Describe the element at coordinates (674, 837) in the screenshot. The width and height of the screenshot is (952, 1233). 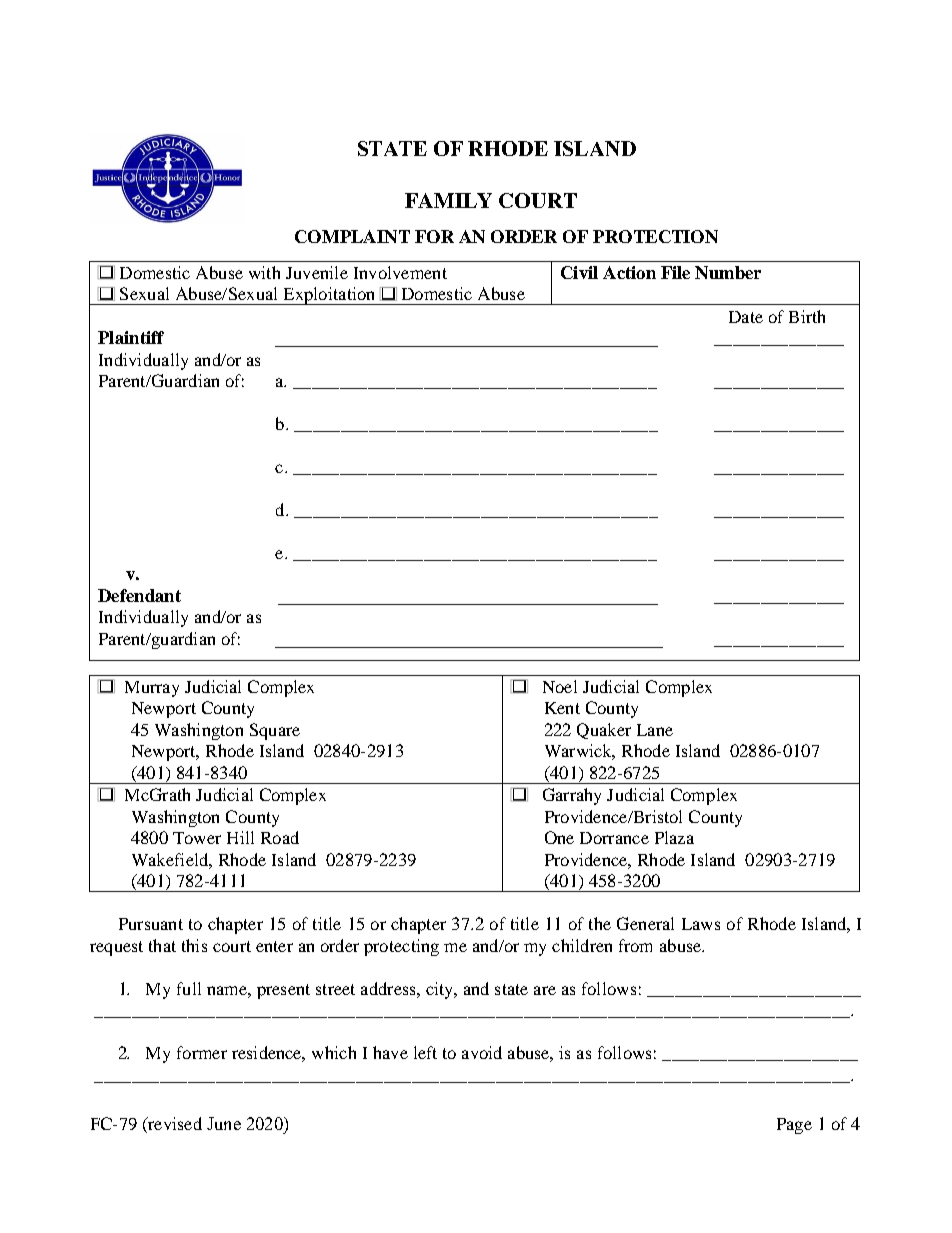
I see `Plaza` at that location.
